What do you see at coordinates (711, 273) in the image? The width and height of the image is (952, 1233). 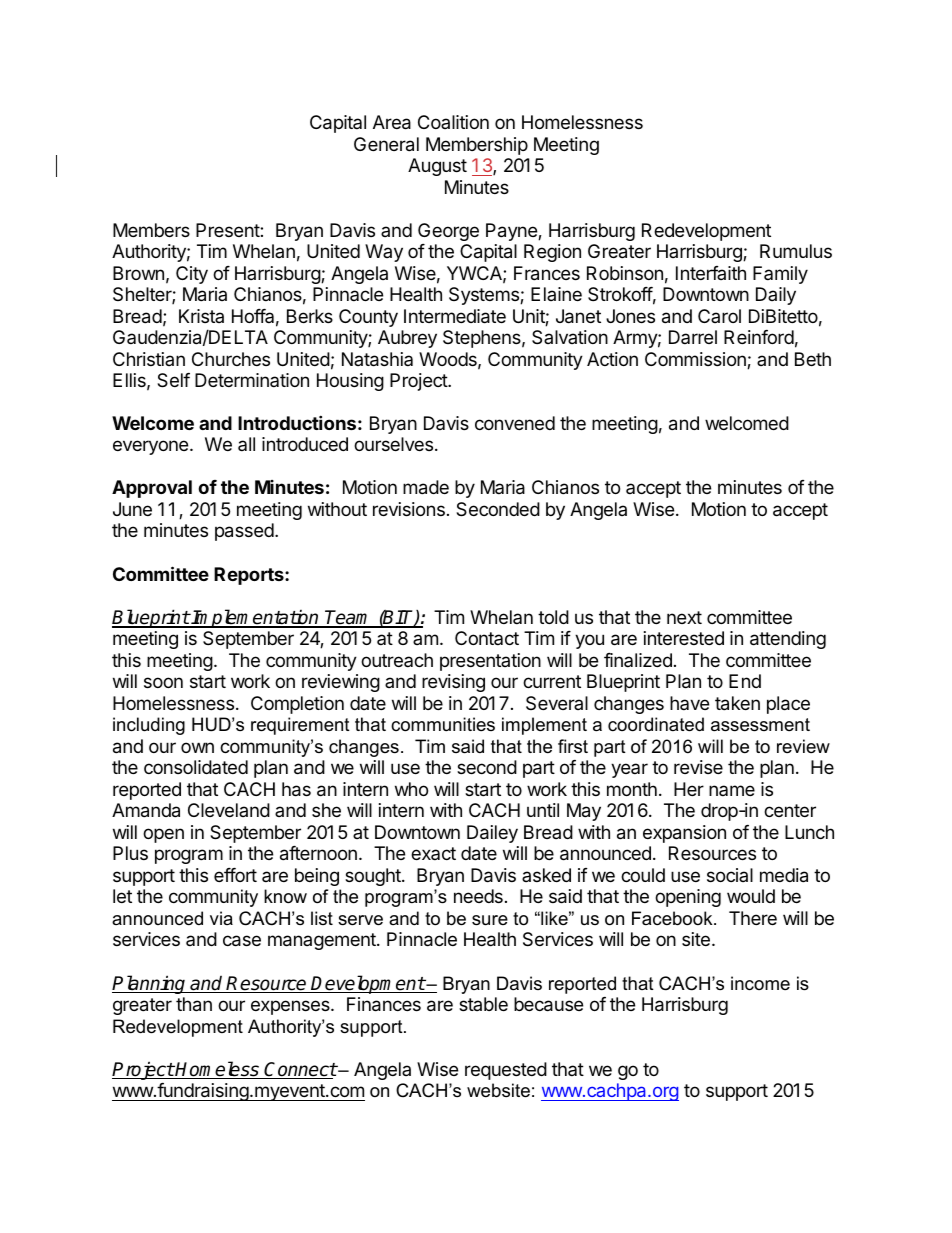 I see `Interfaith` at bounding box center [711, 273].
